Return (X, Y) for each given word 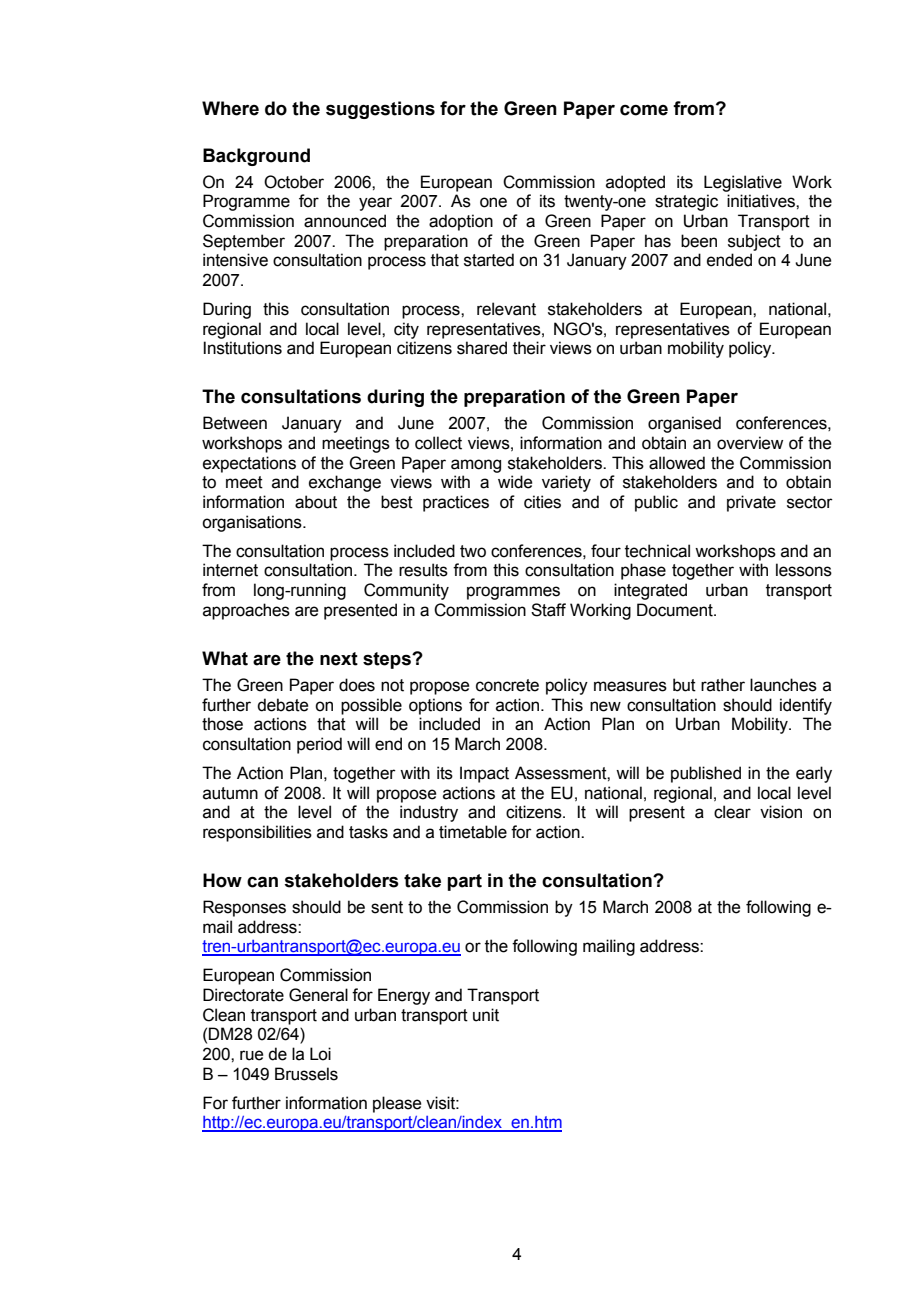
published (706, 774)
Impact (484, 774)
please (397, 1104)
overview (750, 443)
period (319, 745)
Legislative (743, 183)
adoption (461, 222)
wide (515, 482)
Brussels (306, 1074)
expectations (249, 464)
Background (256, 157)
